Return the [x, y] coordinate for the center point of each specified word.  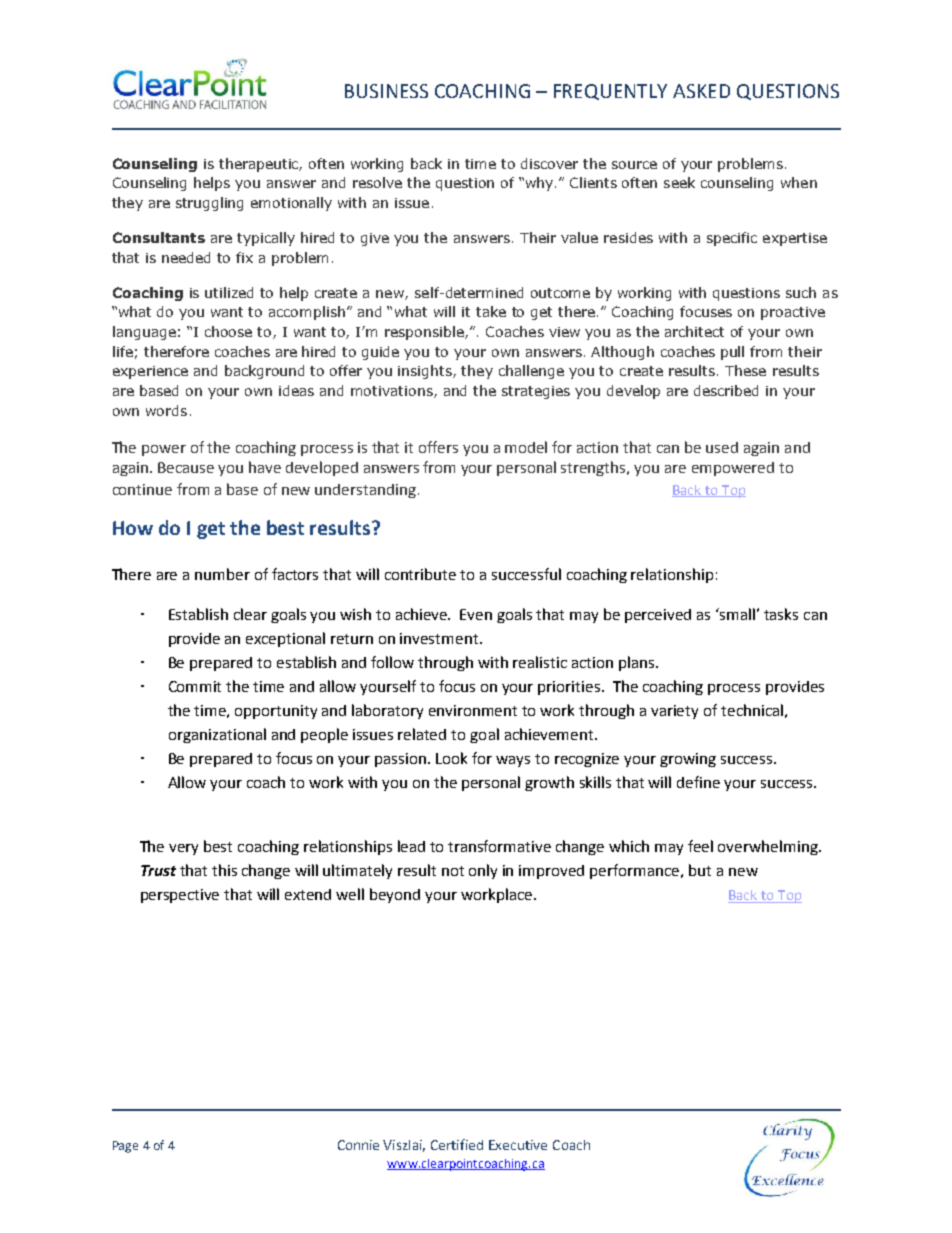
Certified [457, 1144]
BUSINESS [386, 91]
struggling [209, 204]
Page [125, 1147]
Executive [518, 1145]
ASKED [701, 91]
